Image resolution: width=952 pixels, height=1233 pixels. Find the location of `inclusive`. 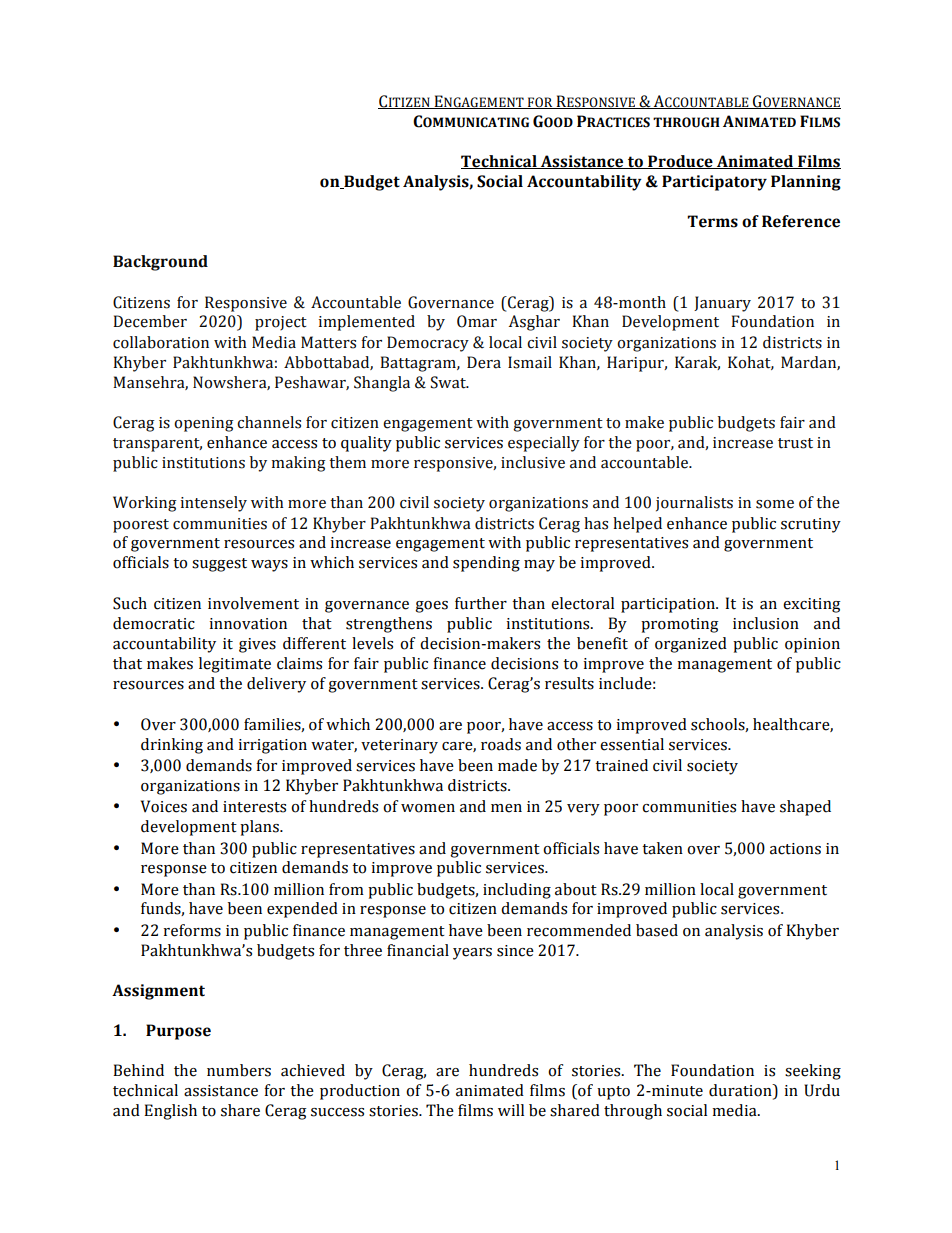

inclusive is located at coordinates (533, 462).
